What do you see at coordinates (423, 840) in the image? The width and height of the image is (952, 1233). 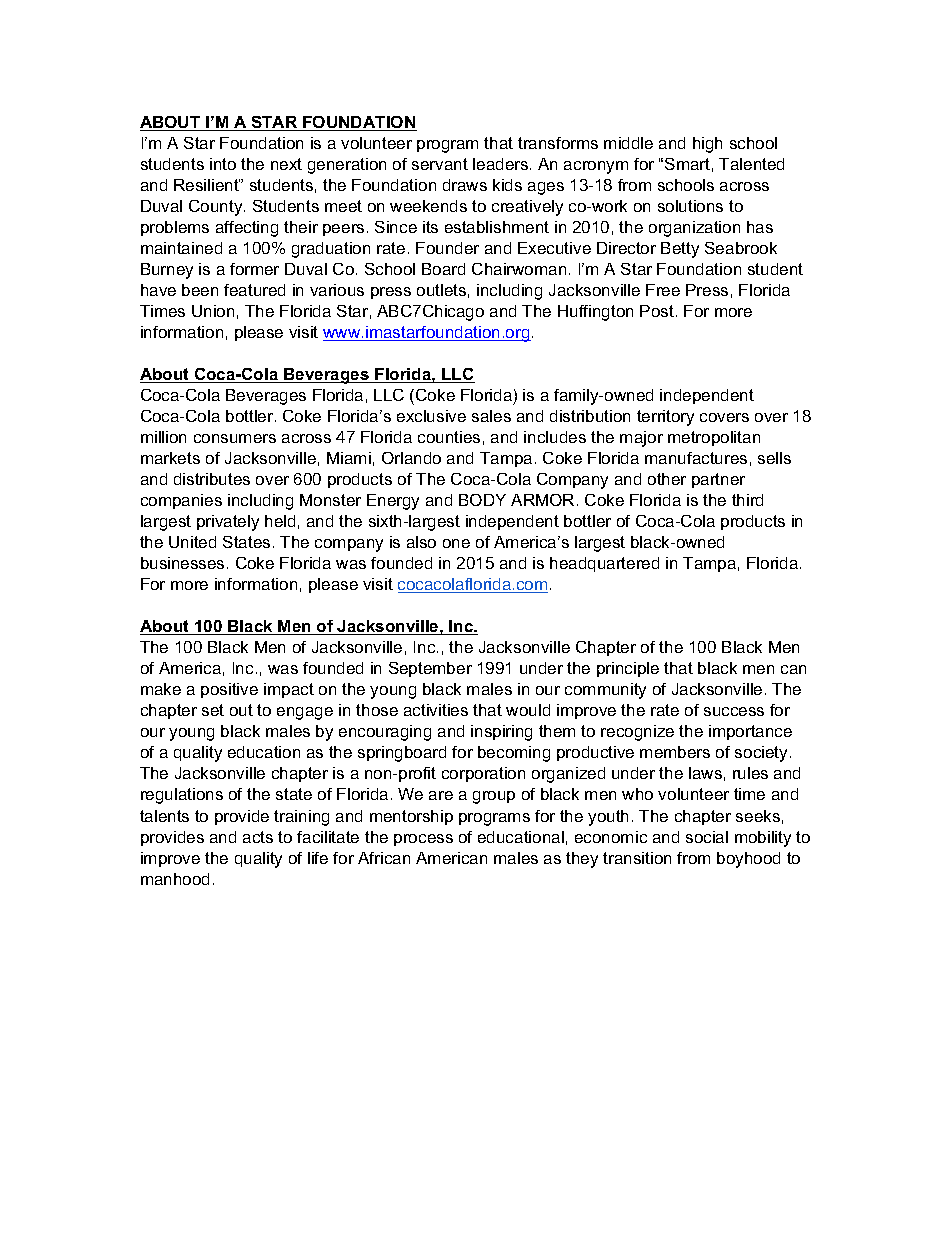 I see `process` at bounding box center [423, 840].
